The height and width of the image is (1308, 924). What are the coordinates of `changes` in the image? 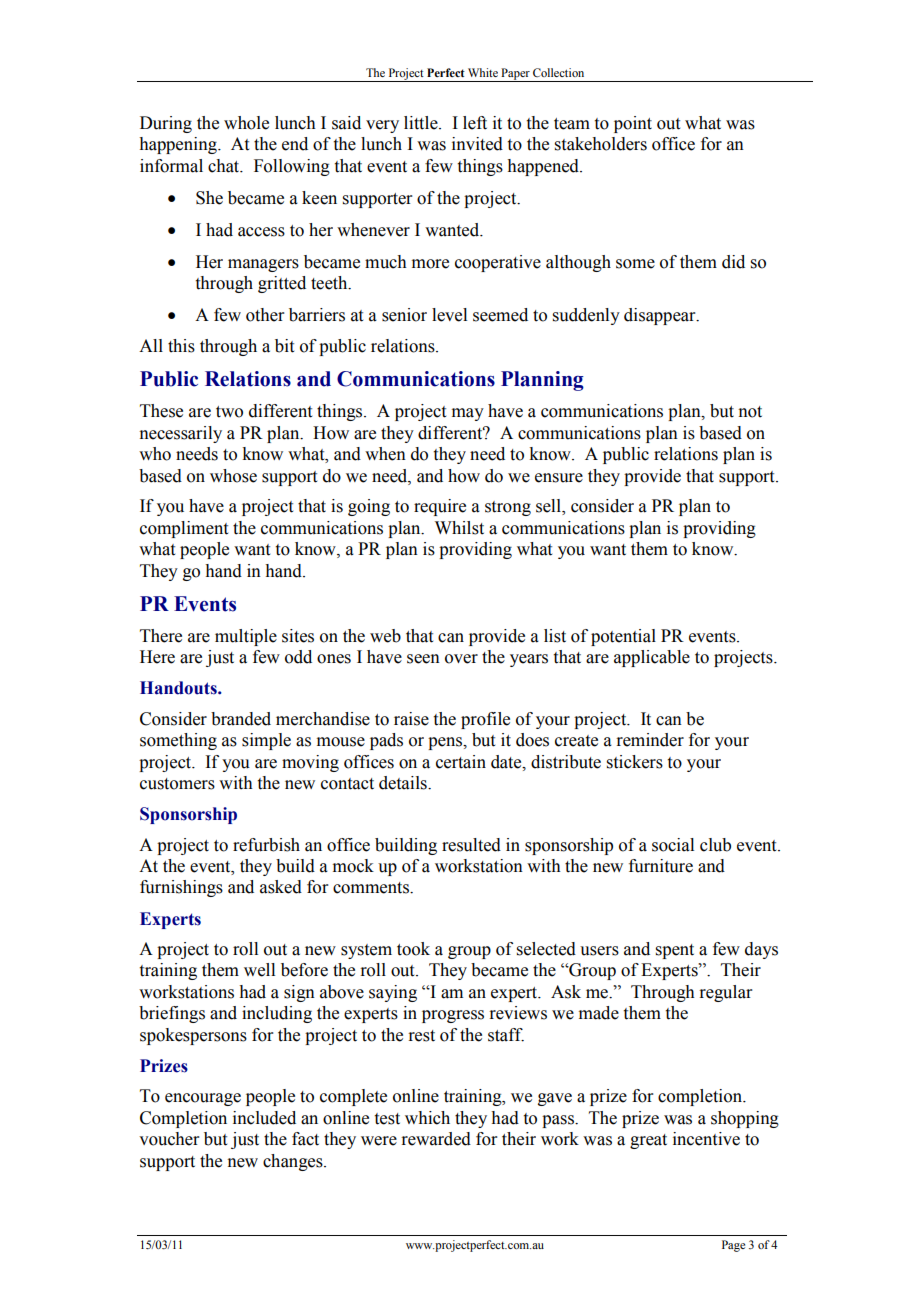 It's located at (294, 1162).
